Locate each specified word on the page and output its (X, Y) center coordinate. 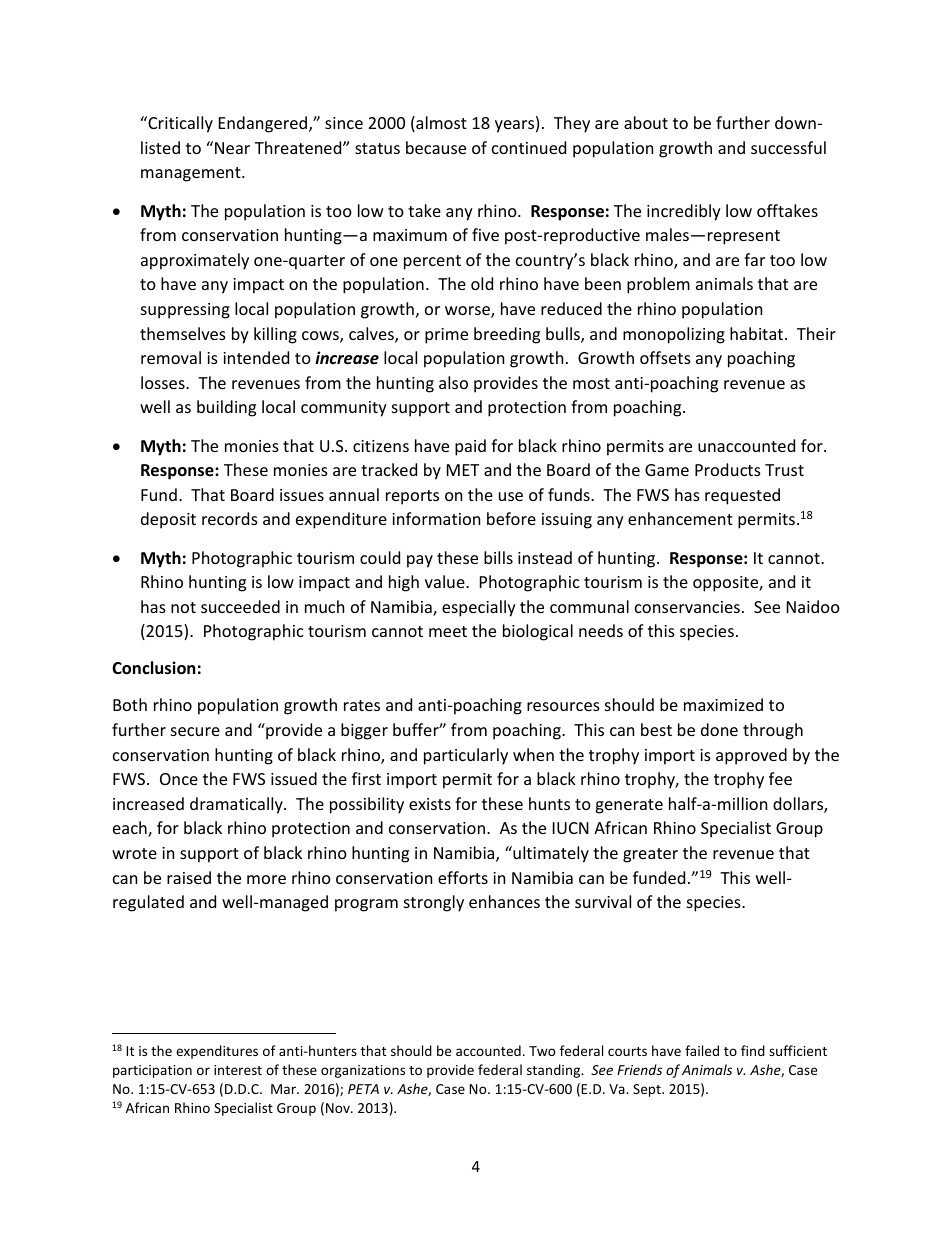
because (436, 147)
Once (179, 779)
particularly (466, 756)
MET (463, 470)
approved (751, 756)
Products (728, 469)
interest (238, 1070)
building (226, 408)
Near (232, 148)
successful (788, 147)
